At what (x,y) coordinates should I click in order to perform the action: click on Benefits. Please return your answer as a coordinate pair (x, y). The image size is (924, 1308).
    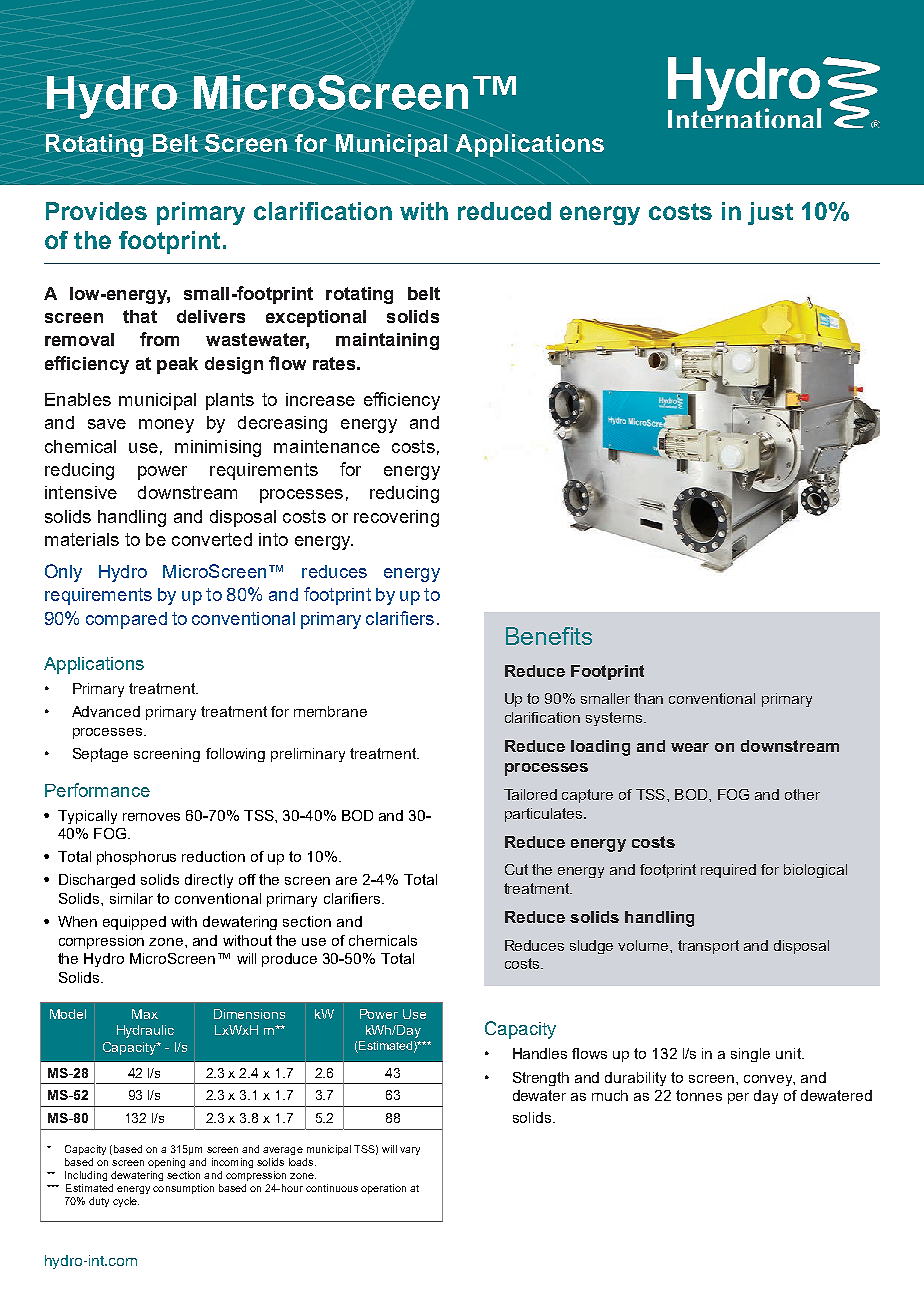
    Looking at the image, I should click on (549, 636).
